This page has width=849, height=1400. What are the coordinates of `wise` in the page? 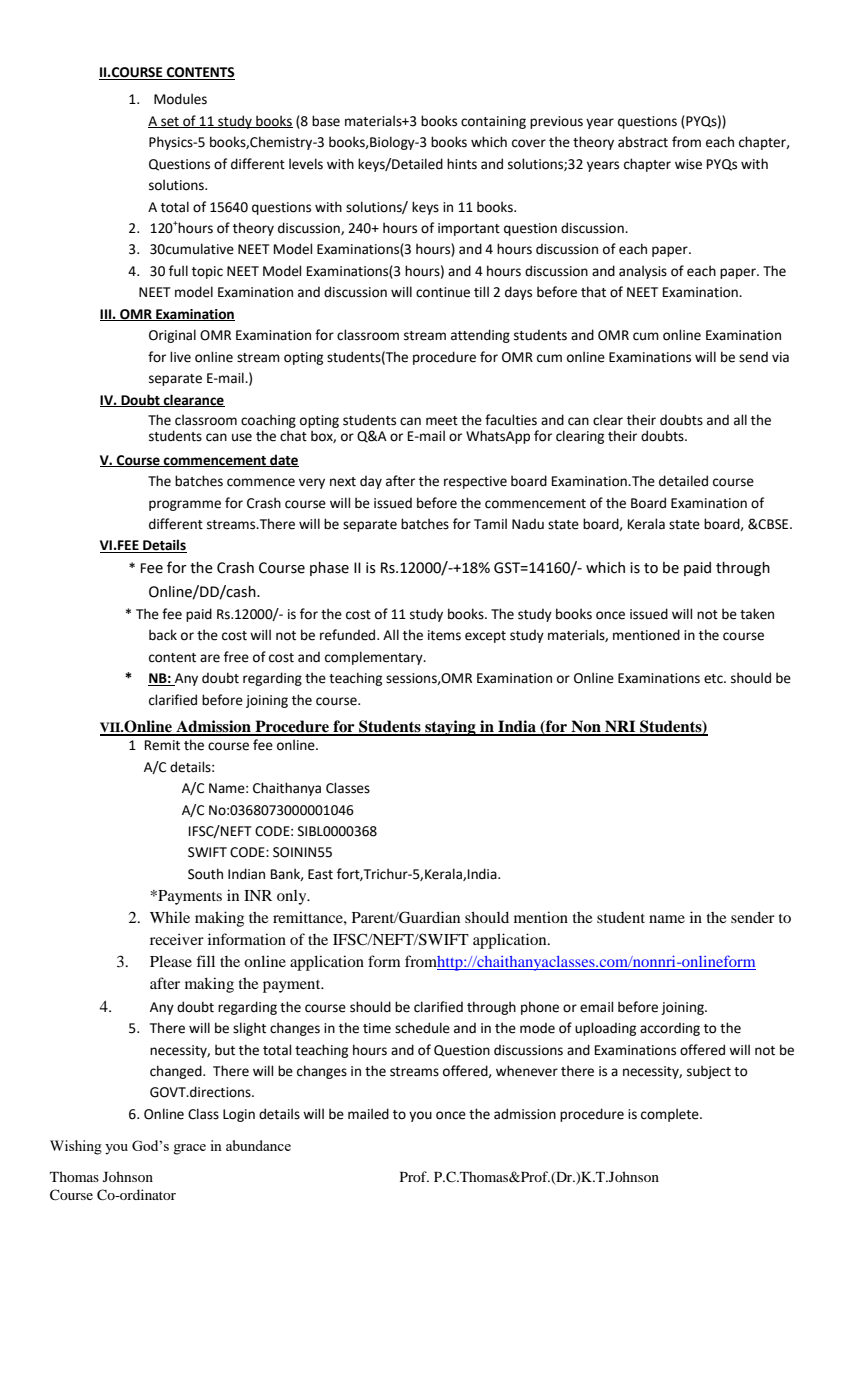 It's located at (688, 164).
